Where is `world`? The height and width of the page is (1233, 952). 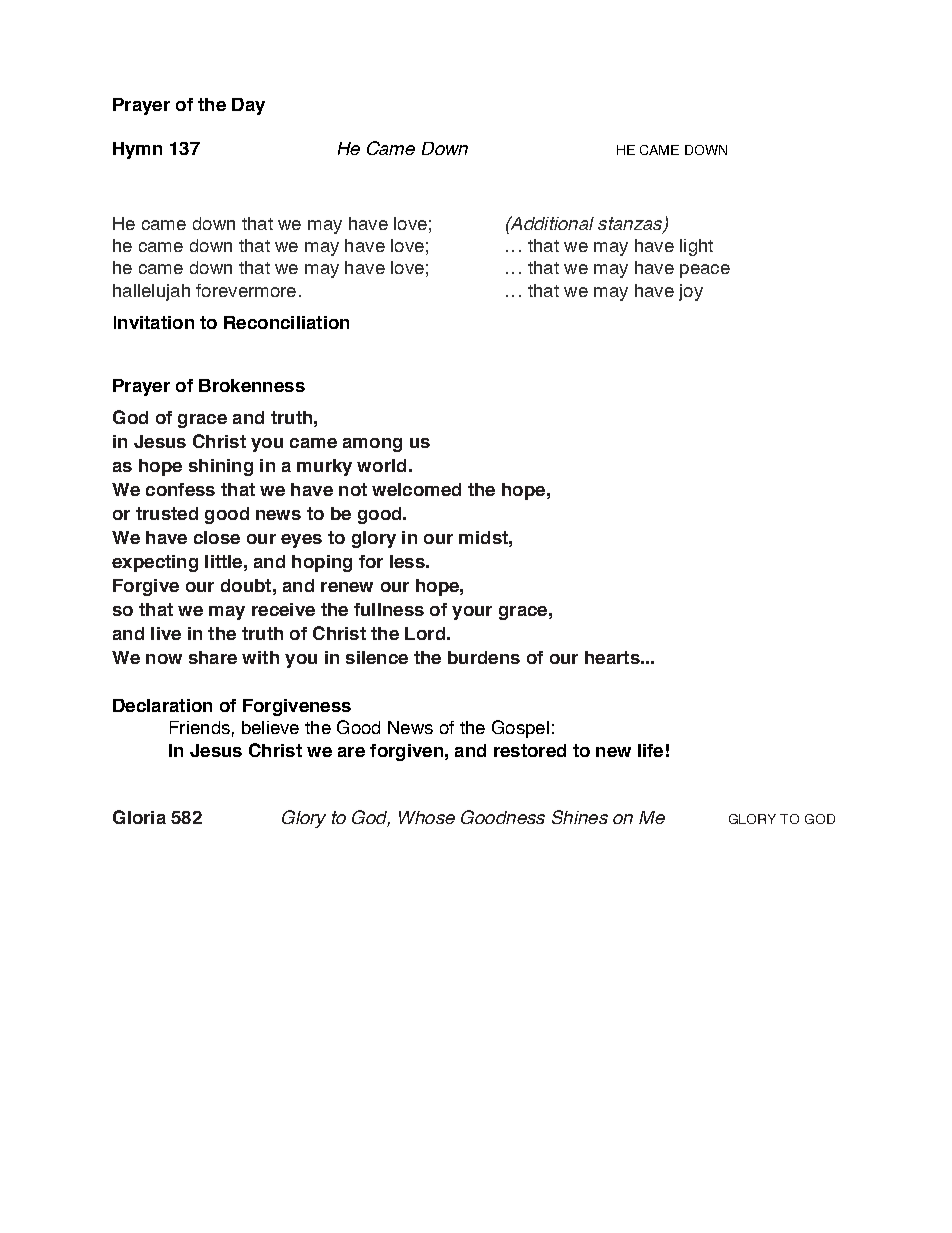 world is located at coordinates (381, 465).
